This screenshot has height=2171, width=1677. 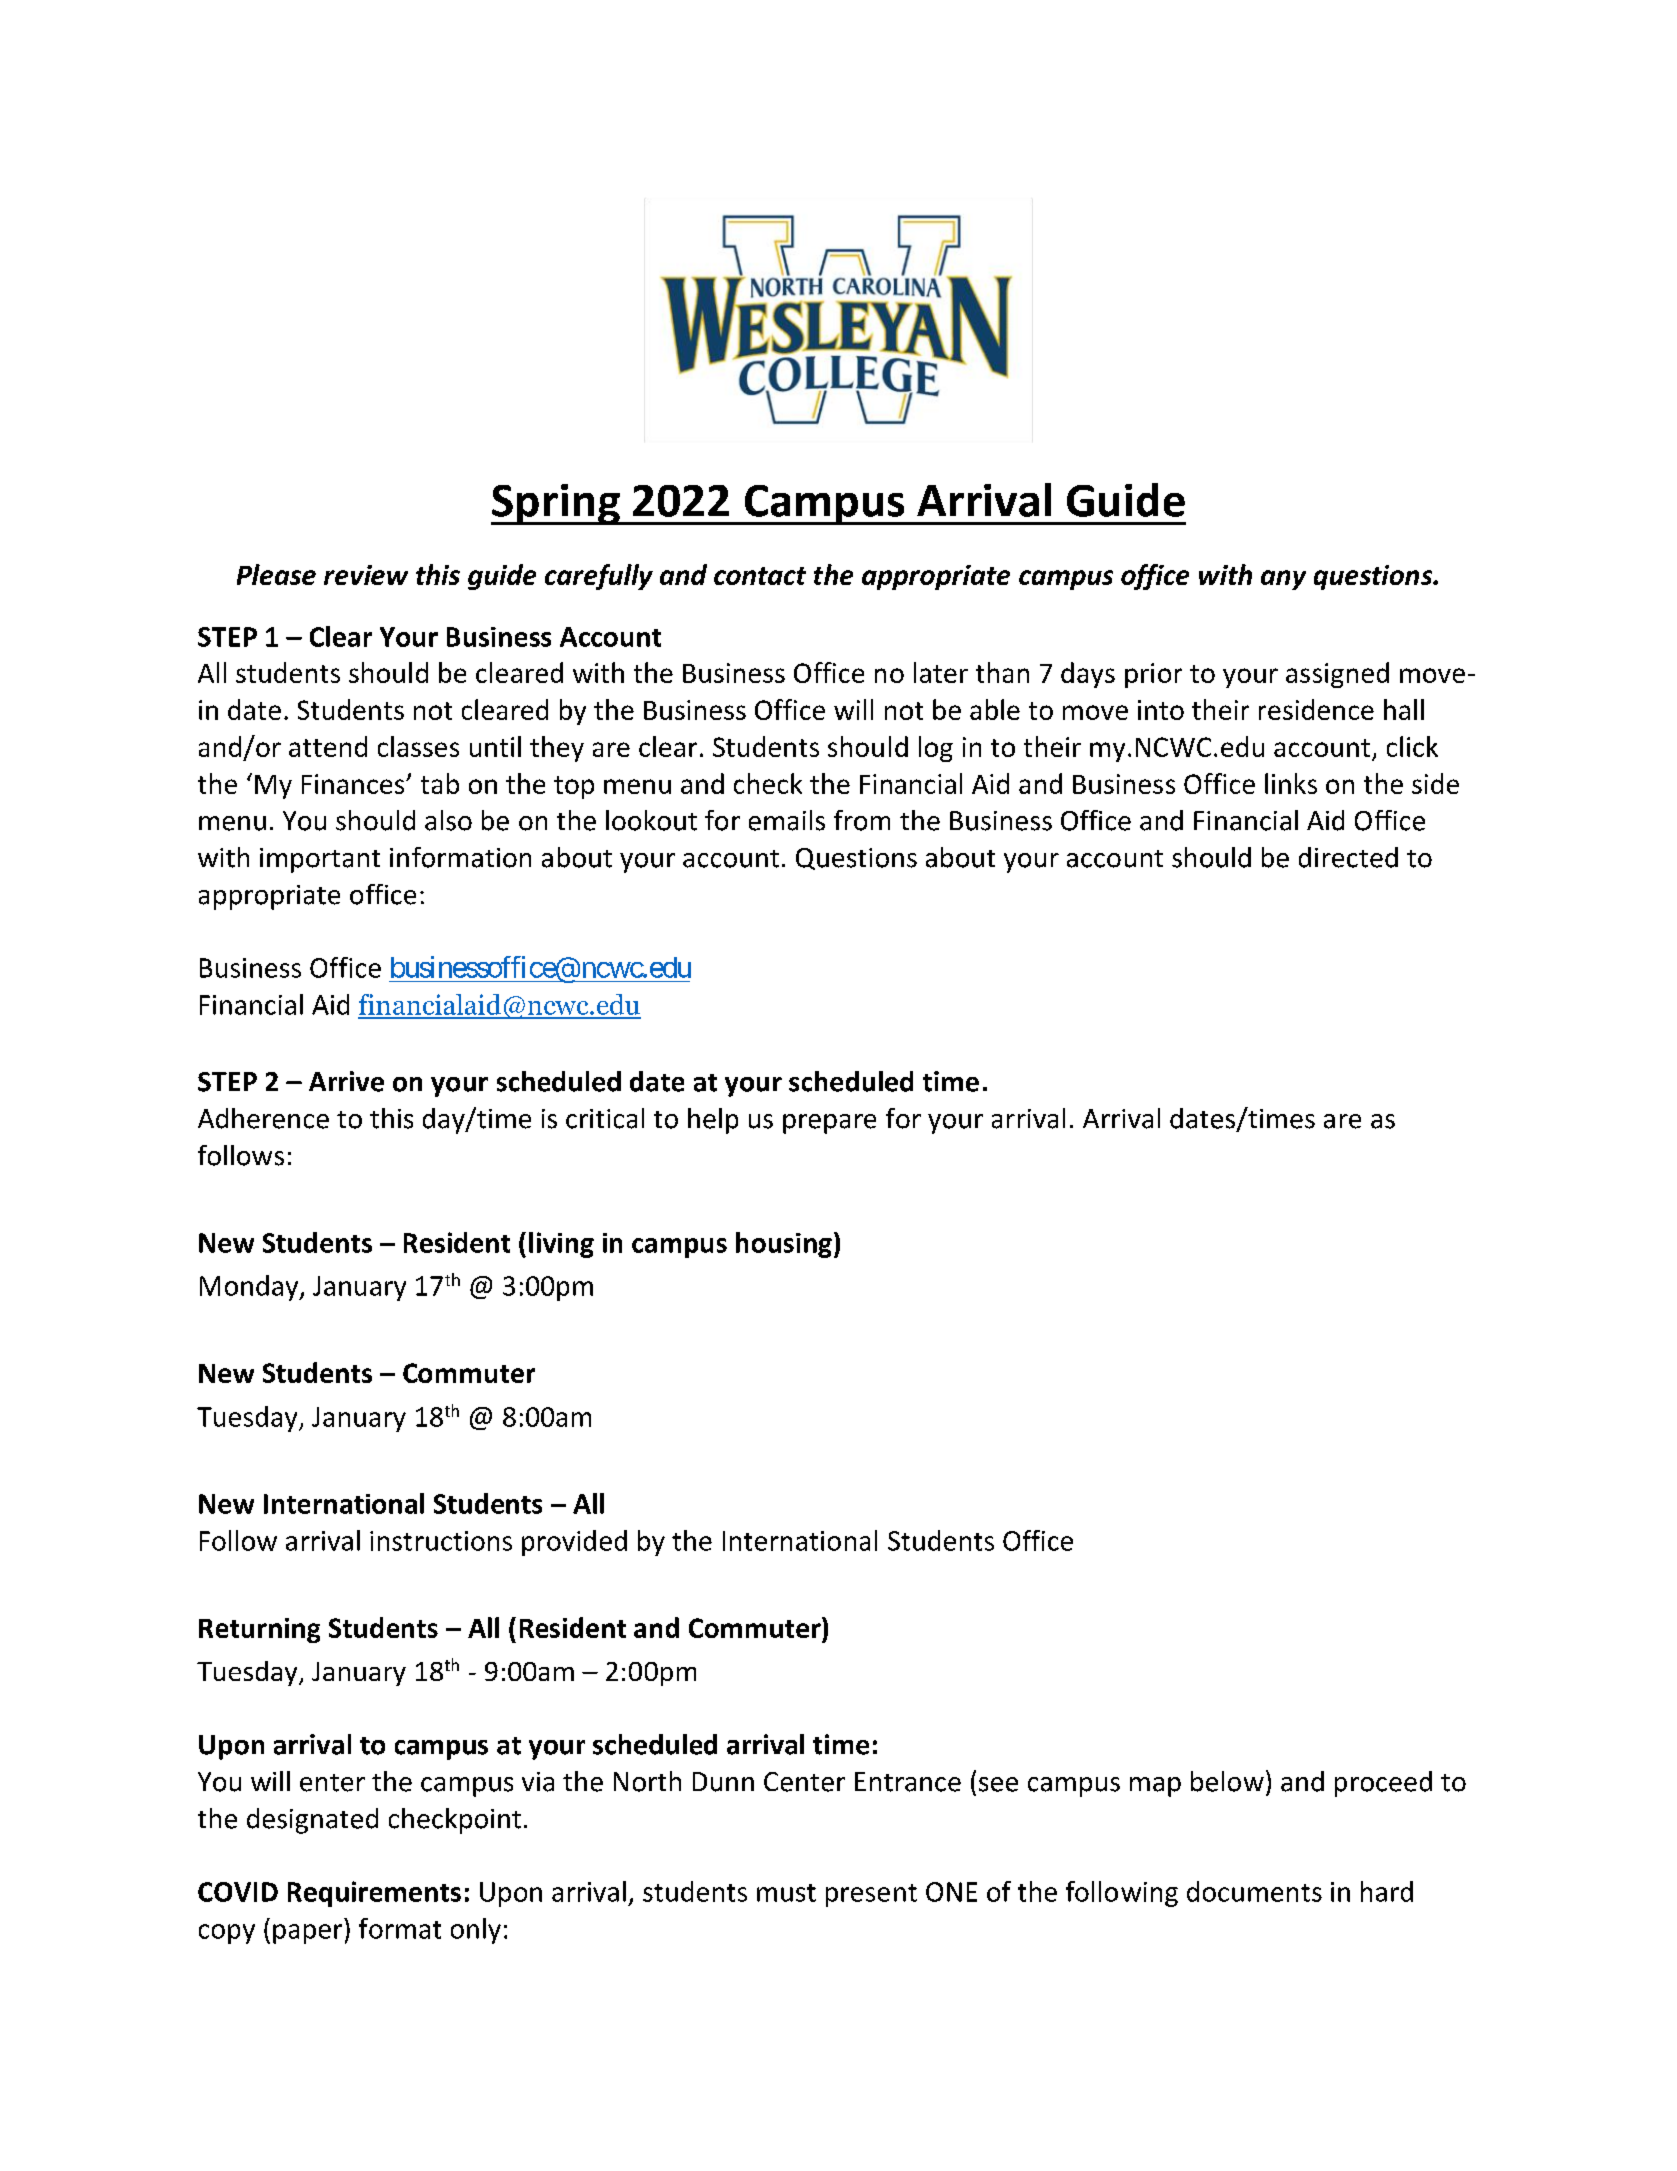 What do you see at coordinates (786, 1893) in the screenshot?
I see `must` at bounding box center [786, 1893].
